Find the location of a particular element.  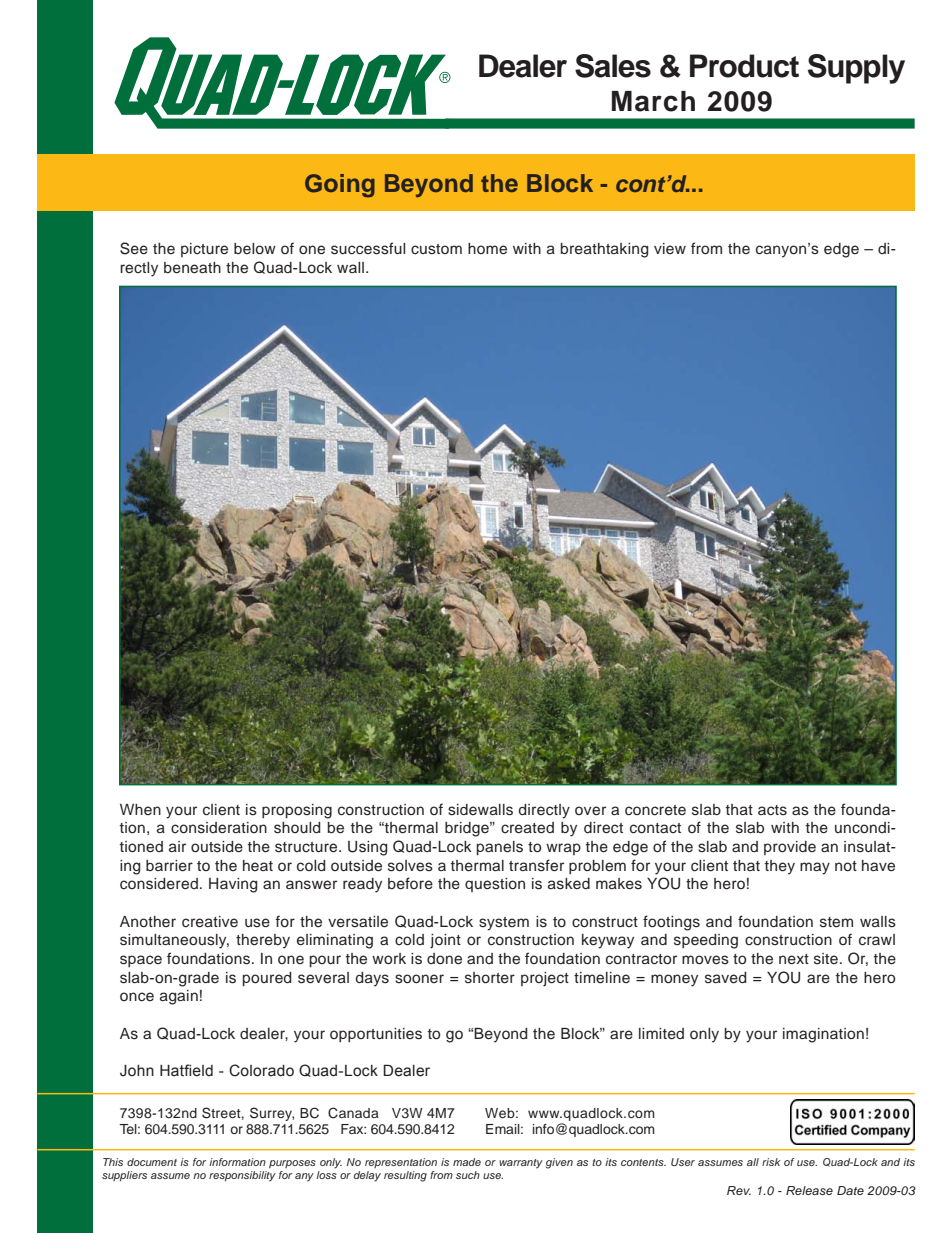

Sales is located at coordinates (613, 66).
